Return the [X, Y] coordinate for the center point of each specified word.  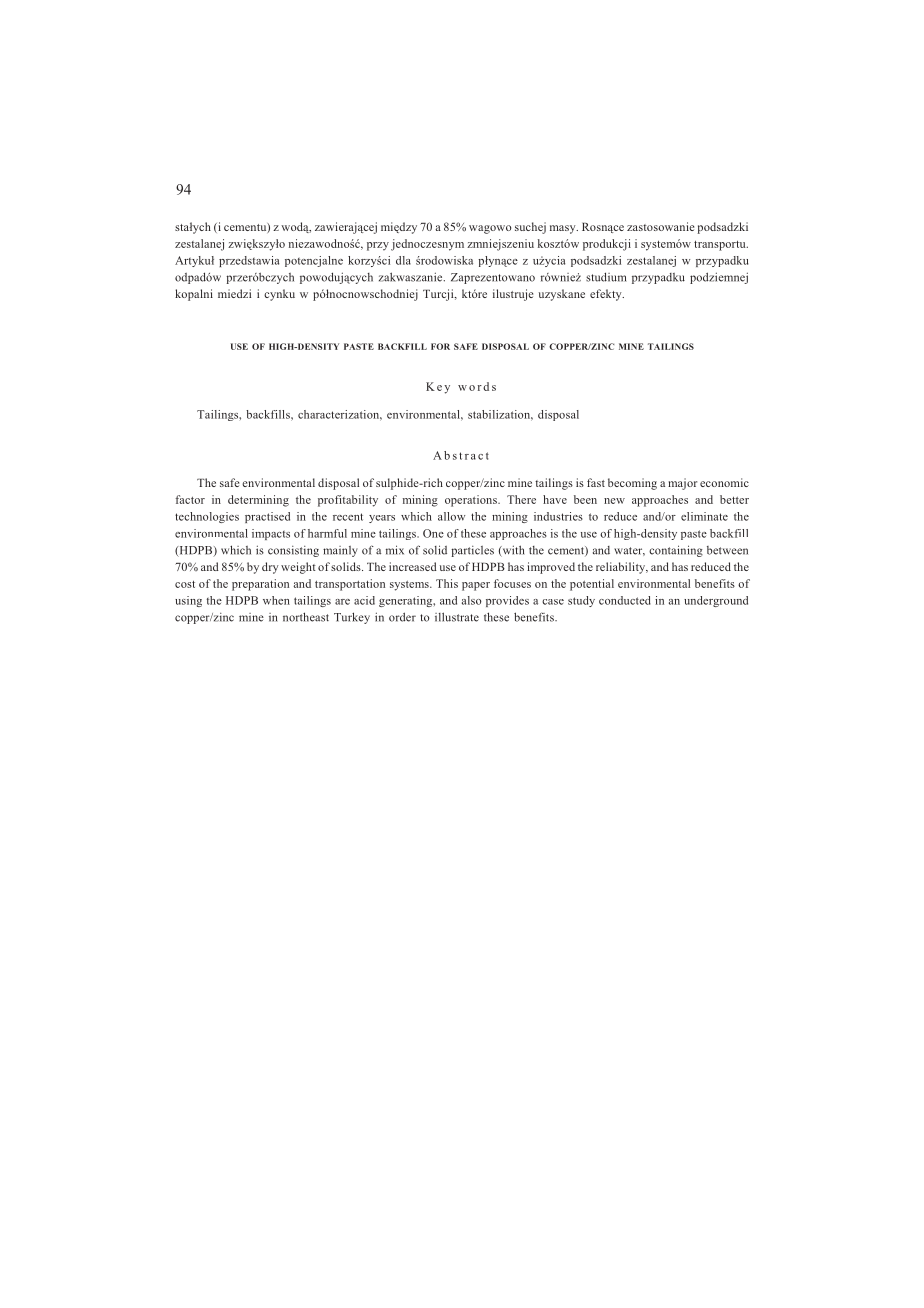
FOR [440, 346]
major [682, 484]
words [477, 386]
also [472, 600]
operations [472, 501]
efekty [607, 295]
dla [403, 260]
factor [190, 499]
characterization [340, 415]
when [276, 600]
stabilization [500, 415]
